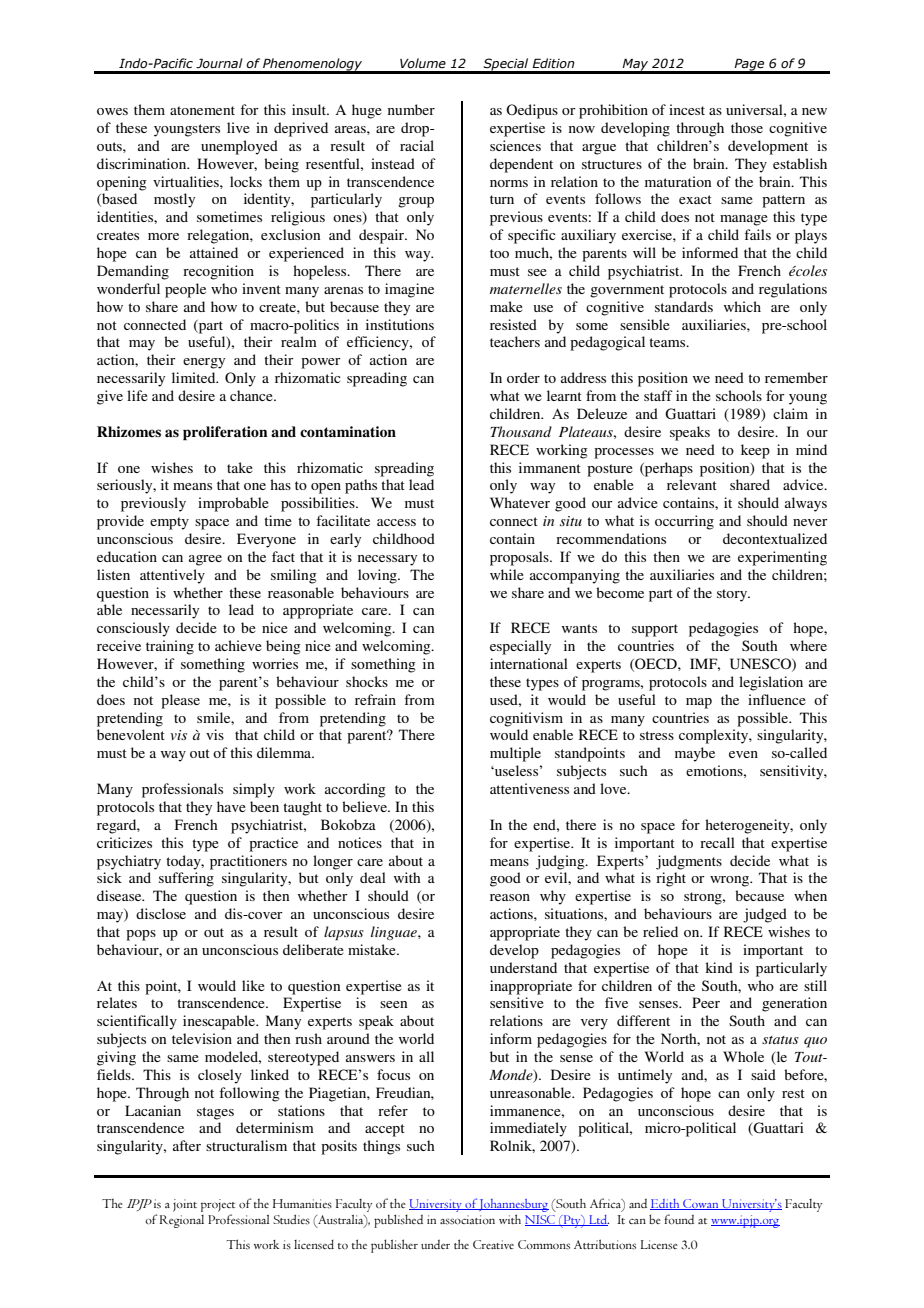  Describe the element at coordinates (231, 806) in the page. I see `have` at that location.
